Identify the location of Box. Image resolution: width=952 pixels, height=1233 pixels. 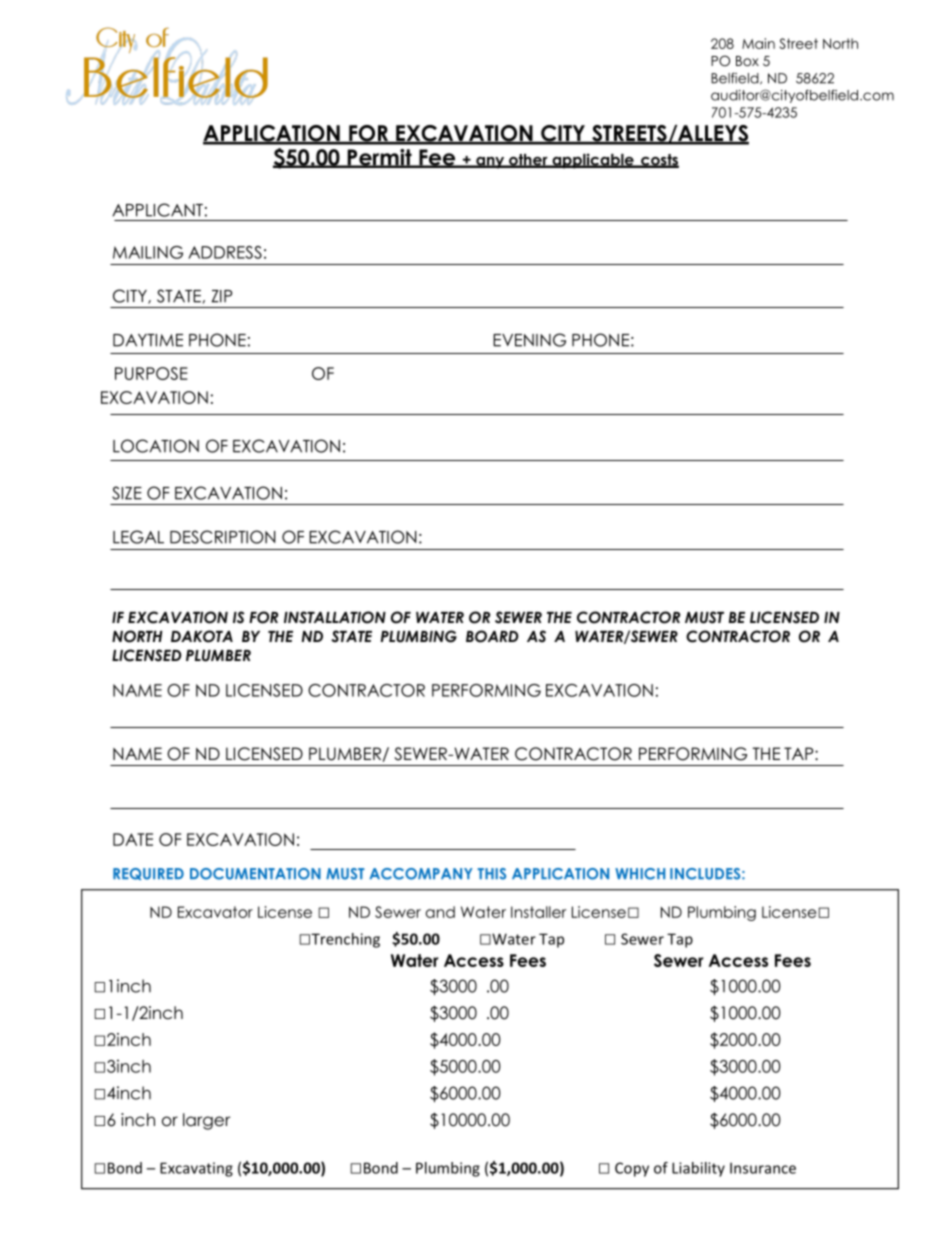
(747, 61).
